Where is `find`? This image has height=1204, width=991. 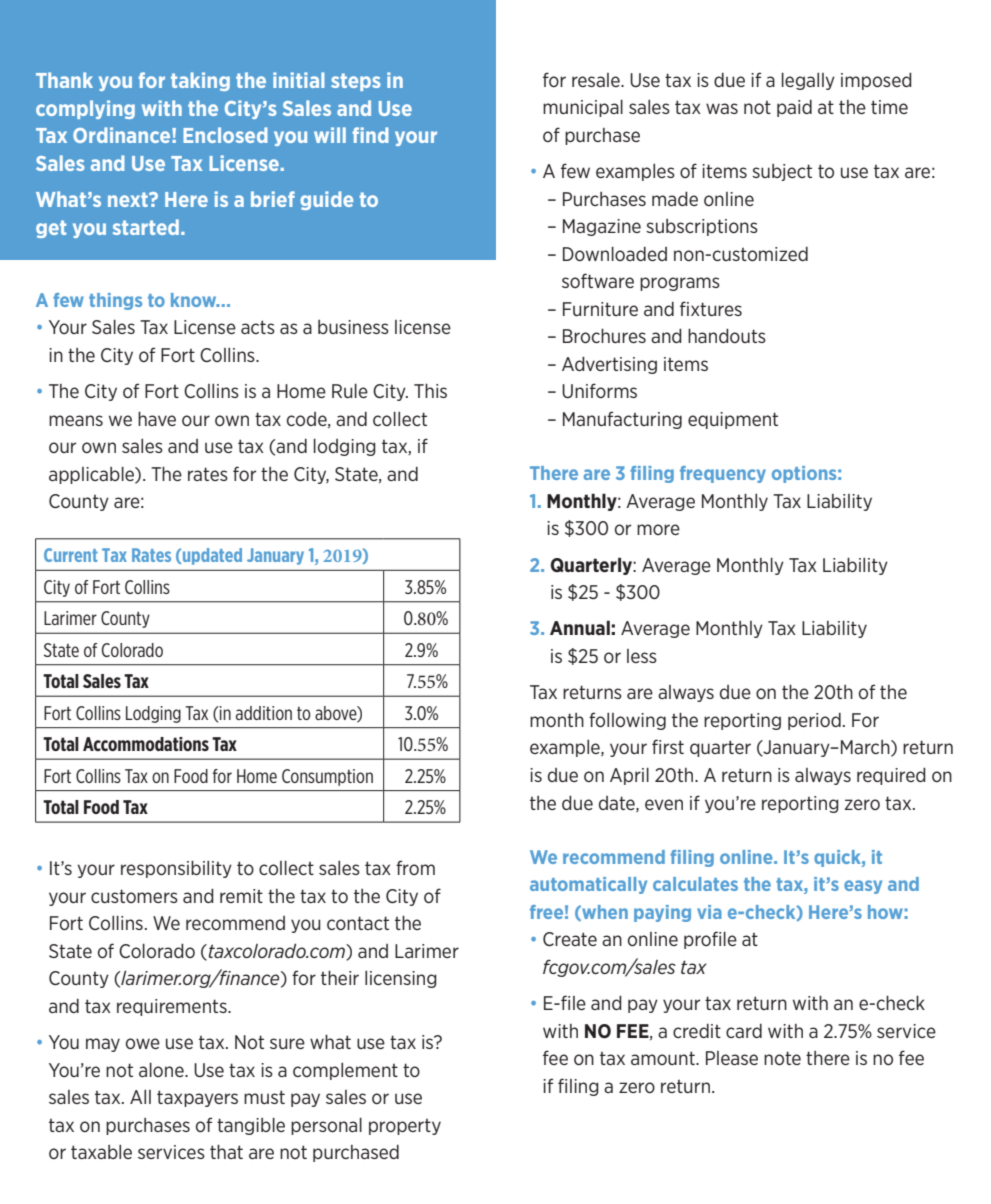
find is located at coordinates (370, 135).
